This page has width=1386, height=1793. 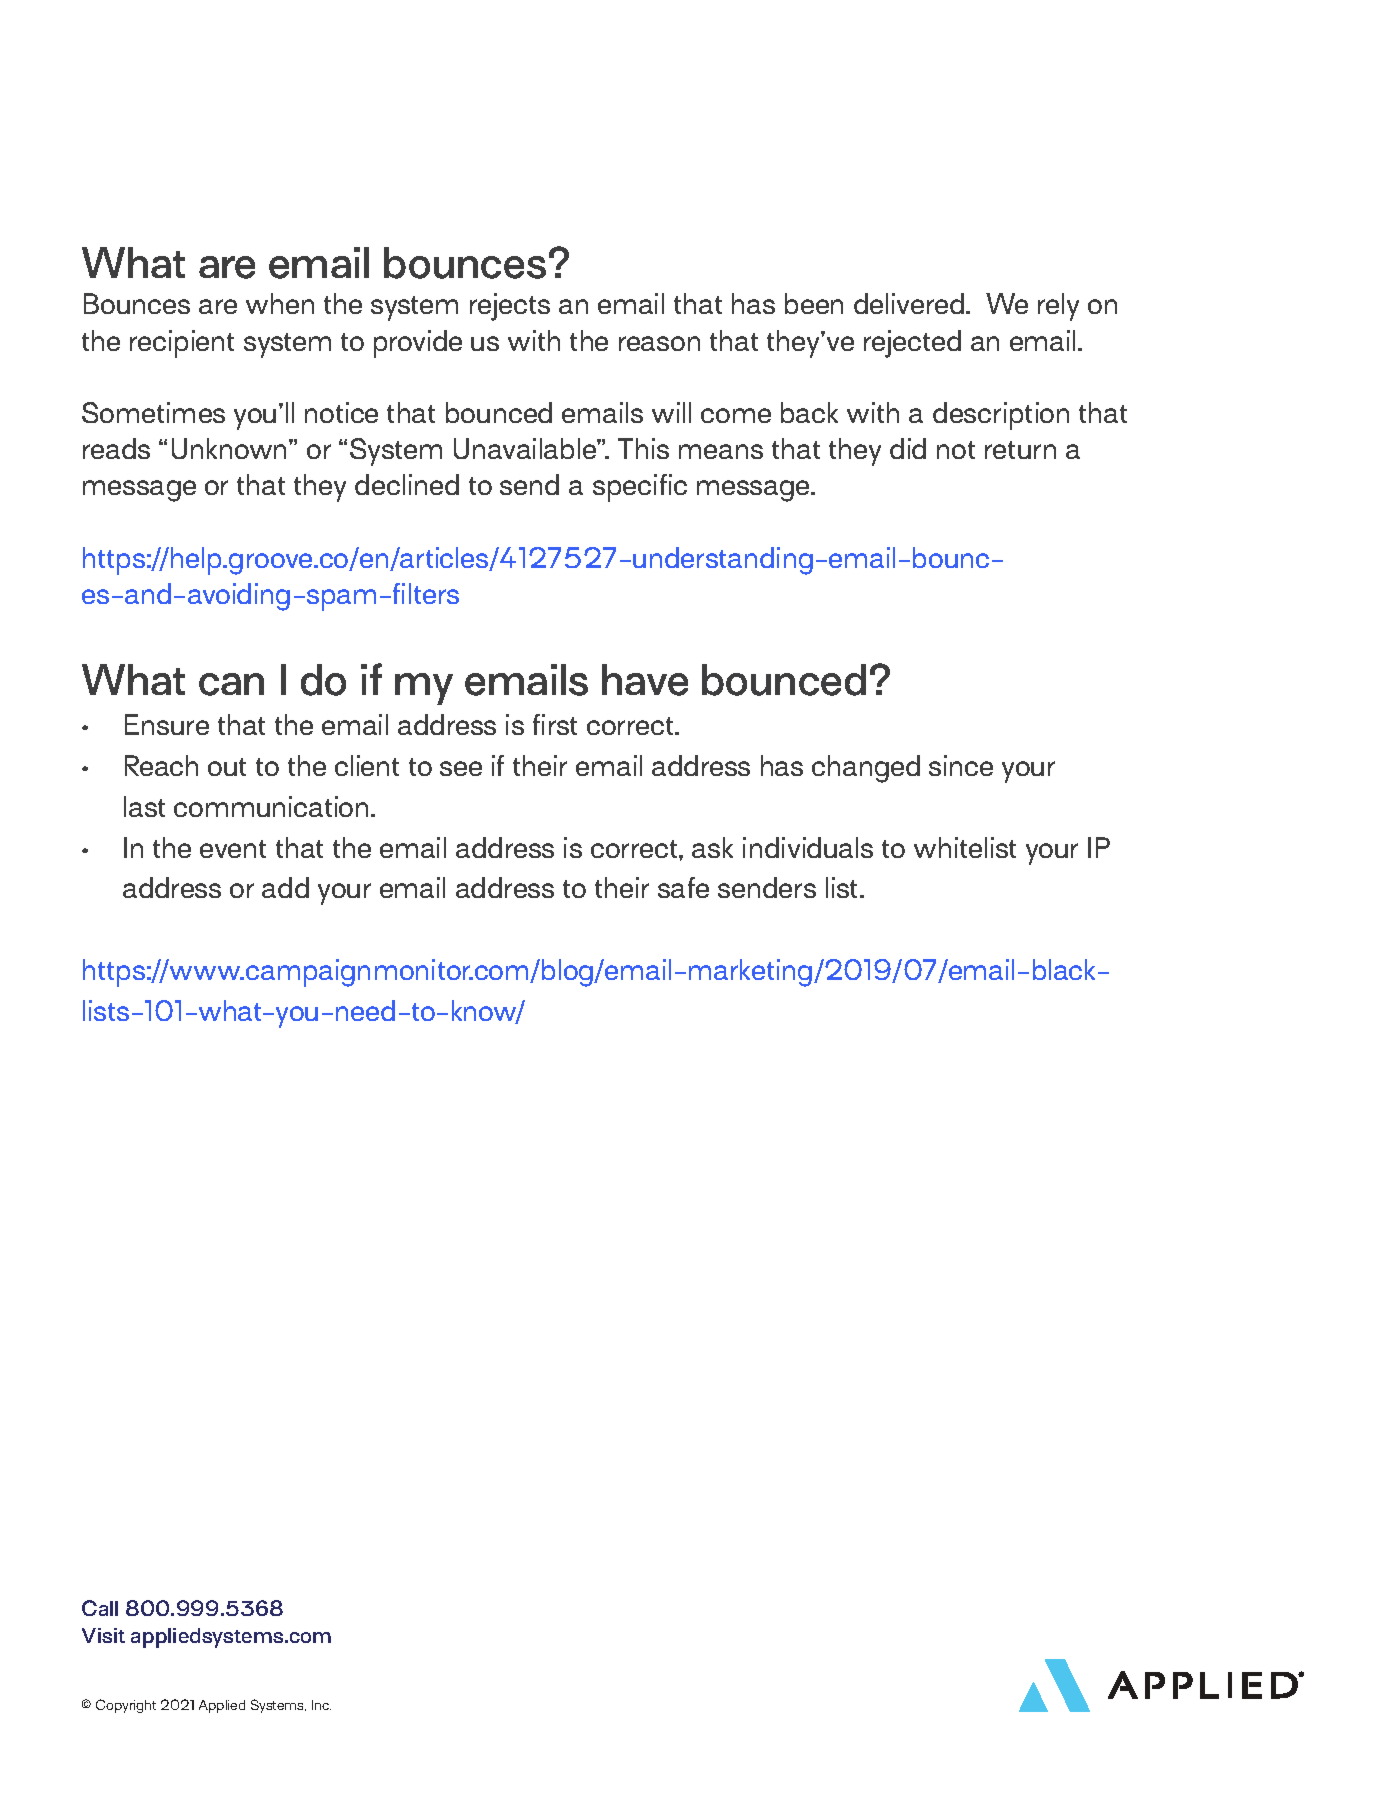 What do you see at coordinates (683, 887) in the page?
I see `safe` at bounding box center [683, 887].
